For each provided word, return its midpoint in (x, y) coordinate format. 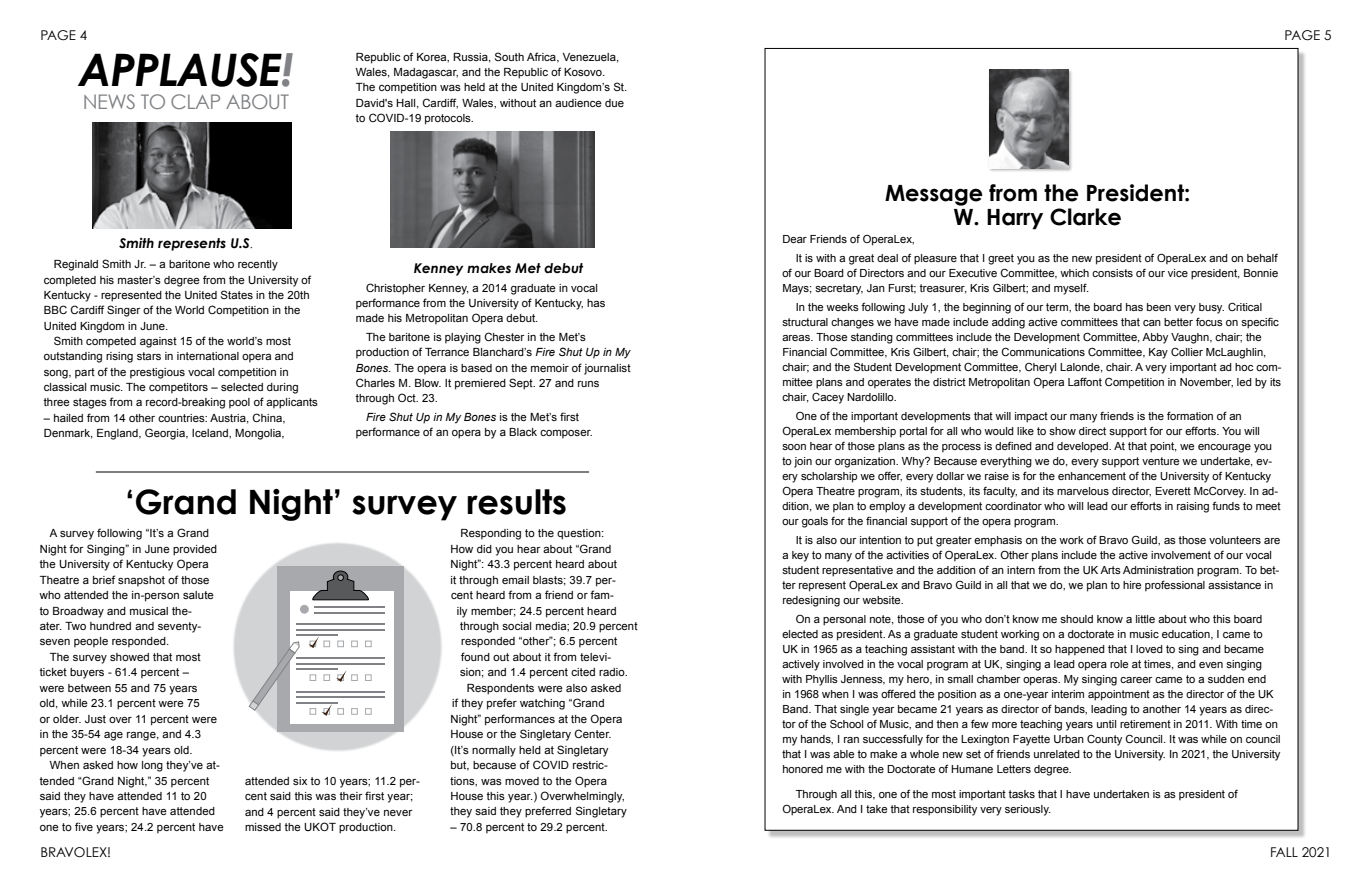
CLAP (195, 101)
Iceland (211, 433)
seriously (1028, 810)
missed (263, 827)
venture (1160, 461)
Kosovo (584, 72)
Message (934, 195)
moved (522, 781)
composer (566, 434)
